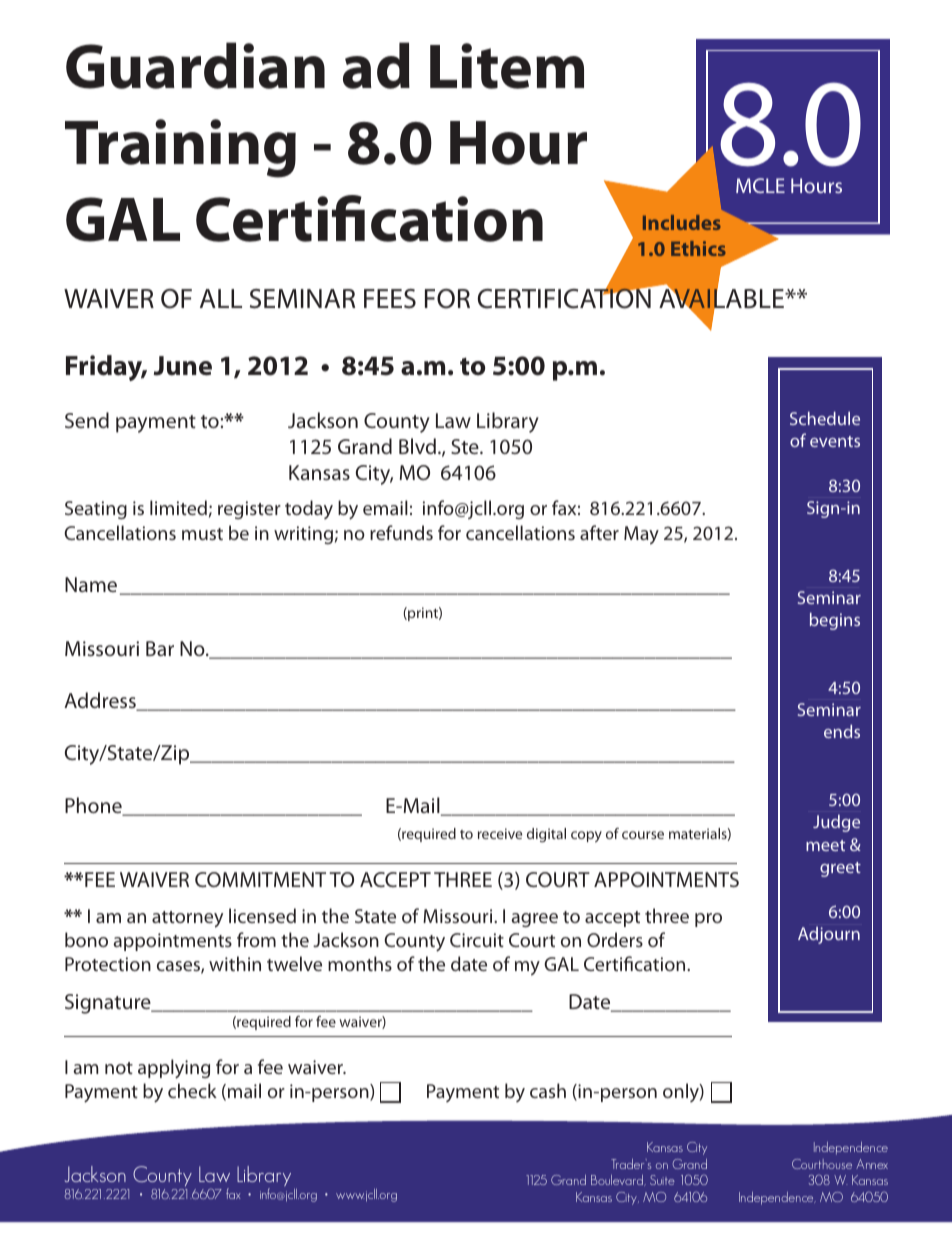  What do you see at coordinates (160, 648) in the screenshot?
I see `Bar` at bounding box center [160, 648].
